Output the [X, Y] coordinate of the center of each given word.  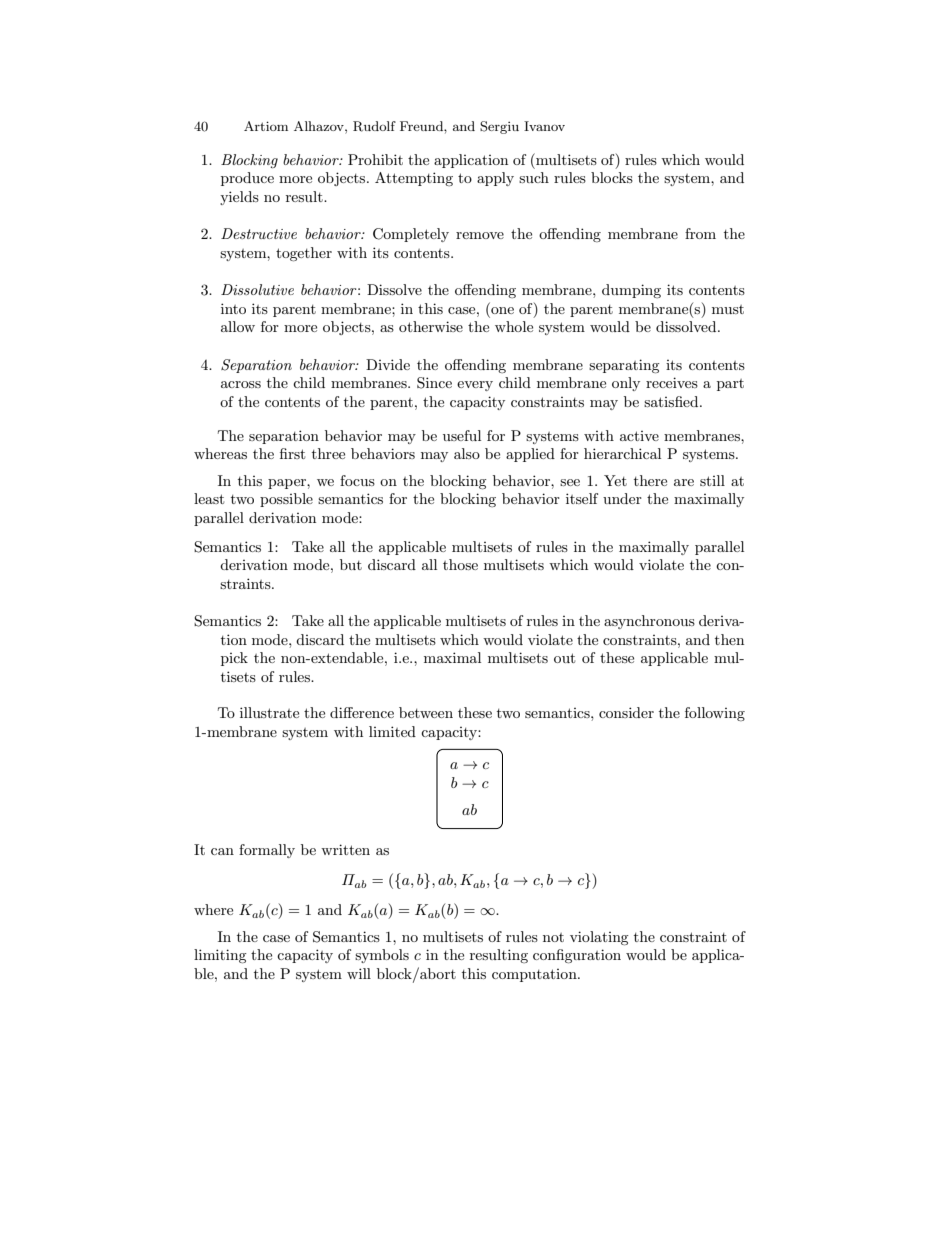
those [460, 564]
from [700, 233]
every [475, 386]
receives [672, 382]
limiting [220, 956]
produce [247, 179]
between [426, 712]
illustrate [269, 712]
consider [626, 712]
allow [238, 326]
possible [286, 500]
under [622, 498]
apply [495, 179]
